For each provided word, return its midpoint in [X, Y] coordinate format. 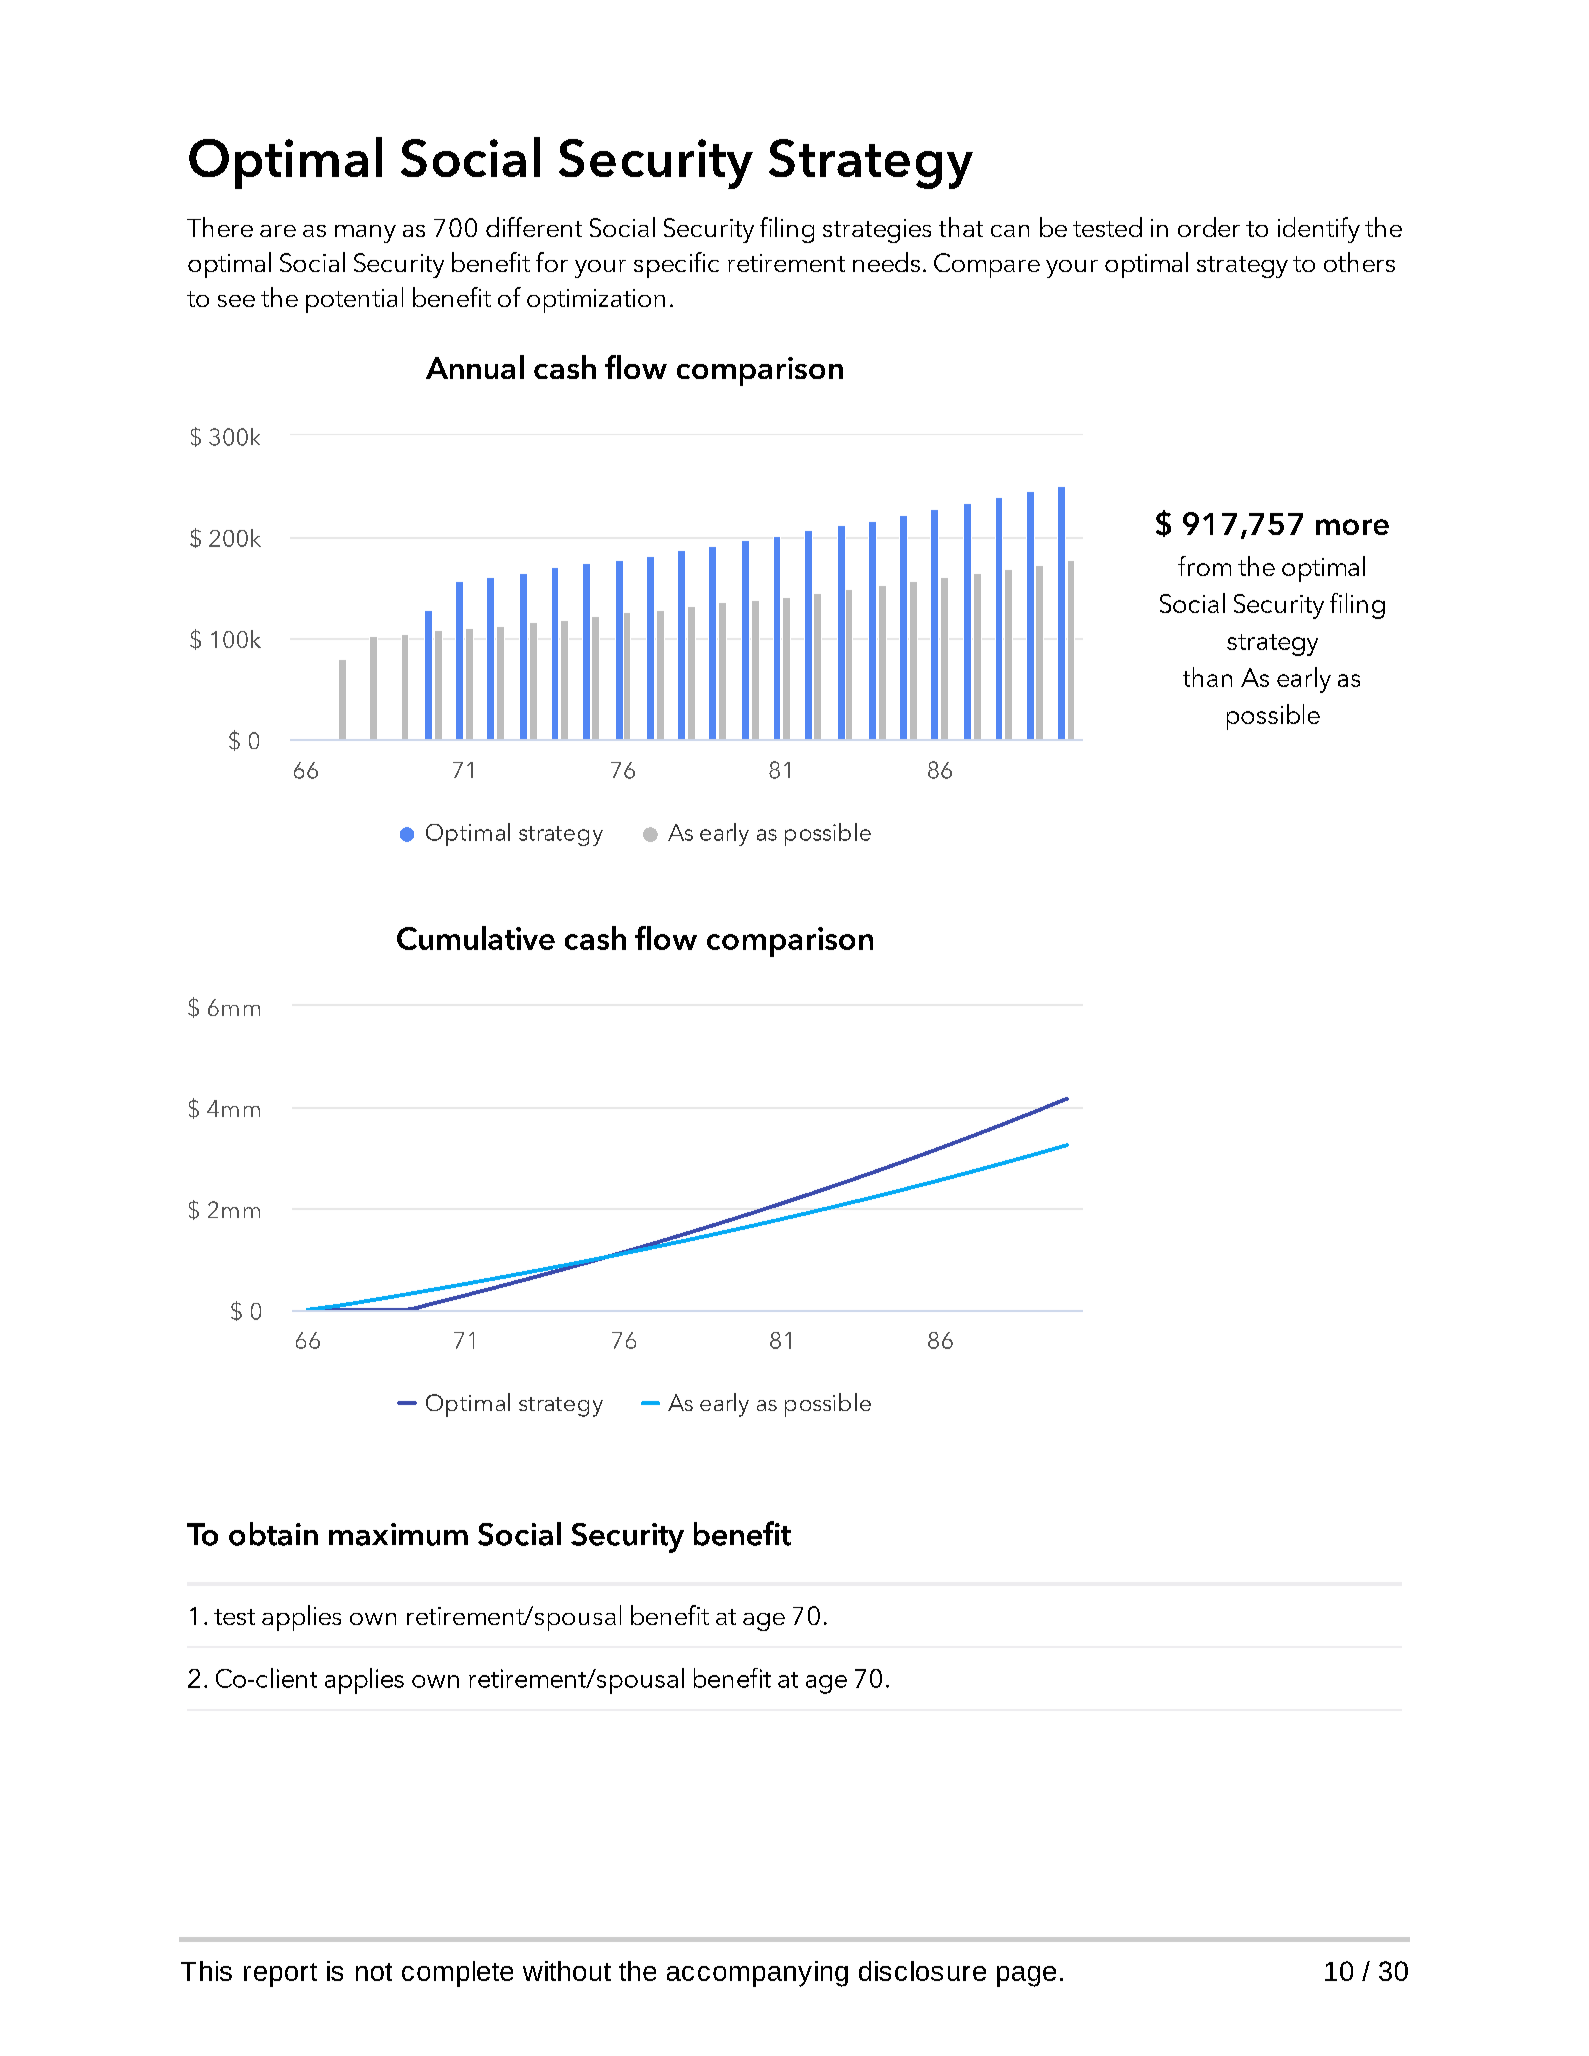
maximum [398, 1534]
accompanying [757, 1974]
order [1209, 227]
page [1026, 1976]
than [1207, 677]
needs [886, 262]
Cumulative [476, 938]
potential [354, 300]
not [374, 1972]
